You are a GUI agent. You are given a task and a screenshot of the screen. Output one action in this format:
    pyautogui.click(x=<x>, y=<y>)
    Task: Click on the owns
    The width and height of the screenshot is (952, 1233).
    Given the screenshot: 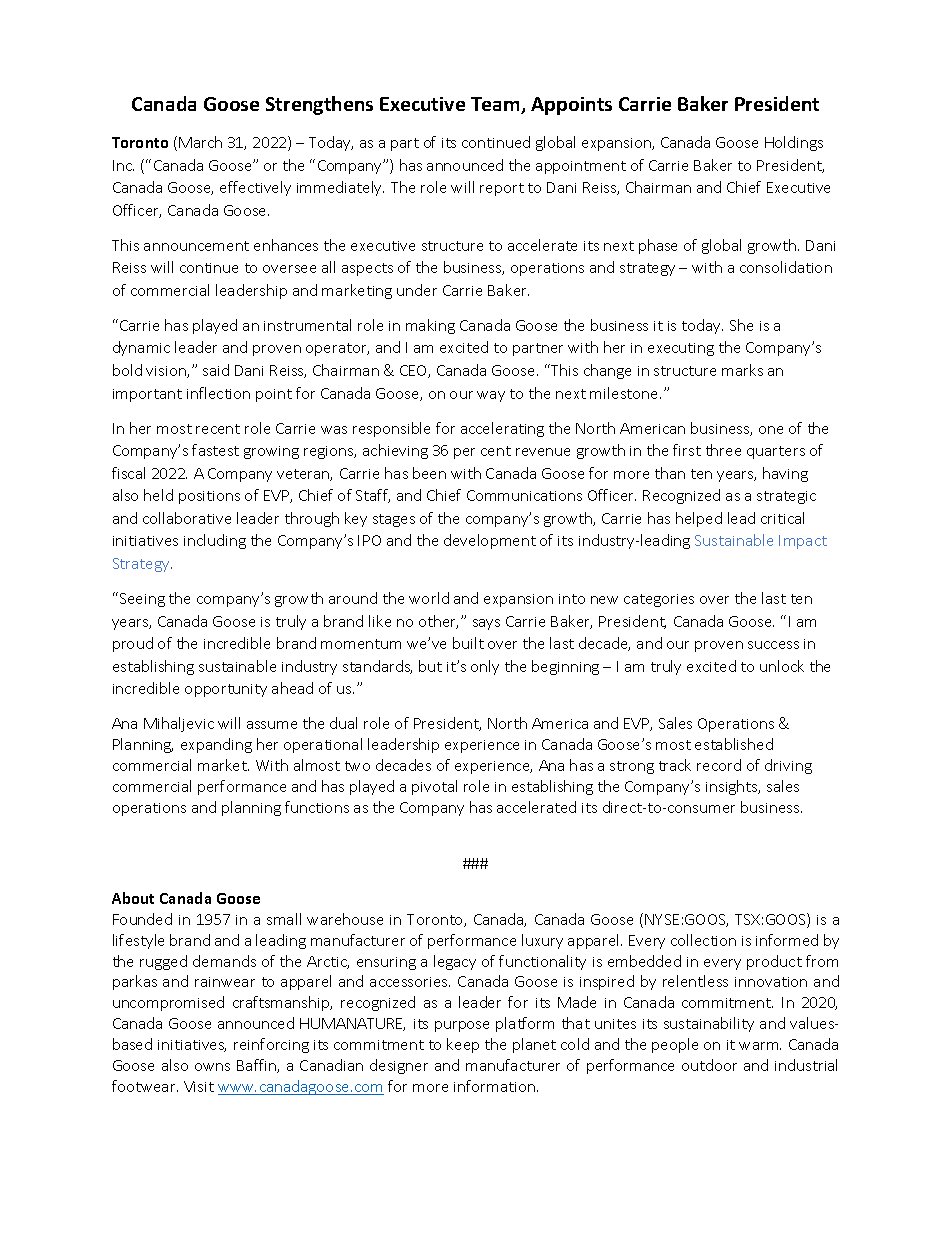 What is the action you would take?
    pyautogui.click(x=212, y=1067)
